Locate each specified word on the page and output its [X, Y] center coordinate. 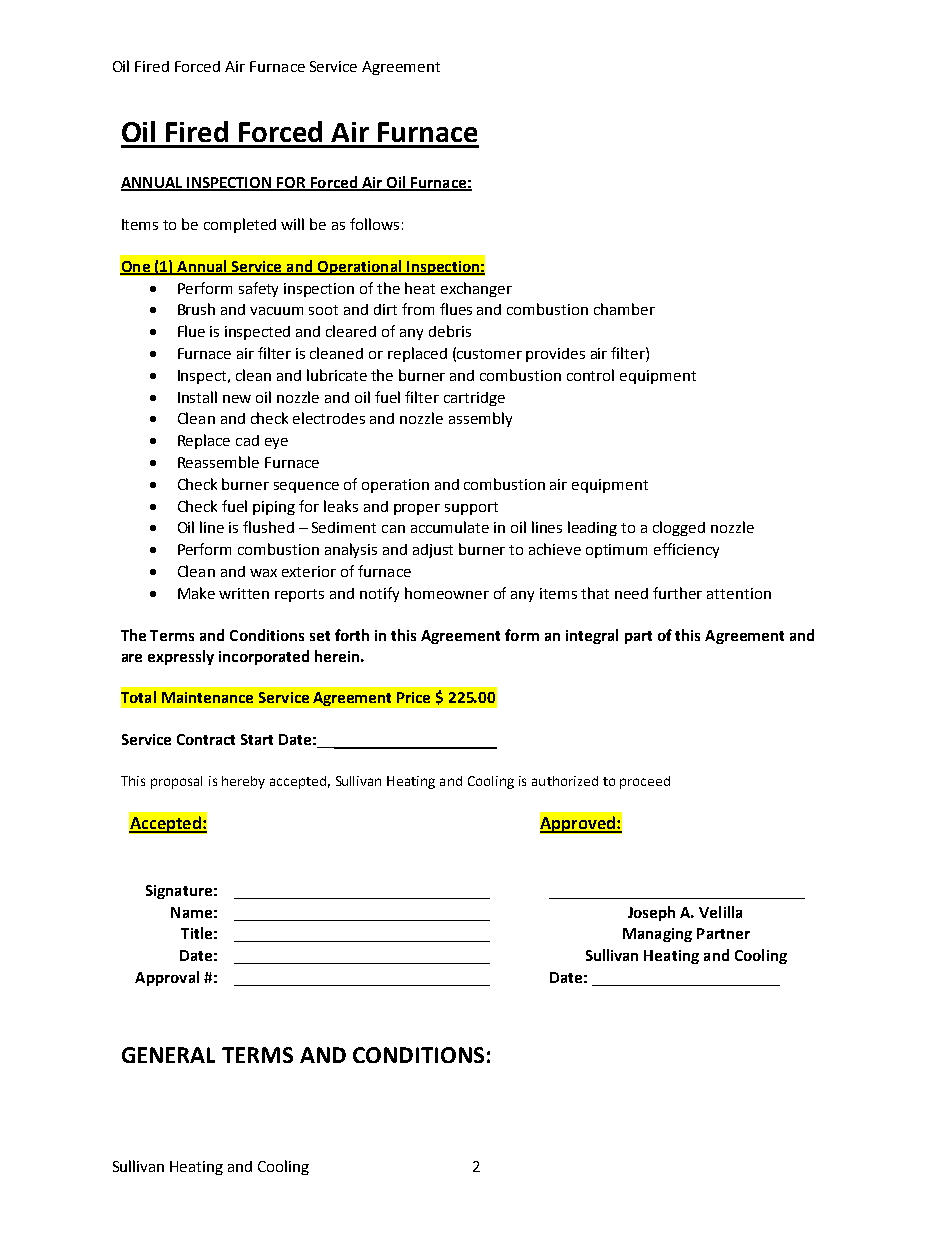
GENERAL [168, 1055]
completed [240, 225]
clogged [679, 528]
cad [247, 440]
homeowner [447, 593]
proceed [645, 782]
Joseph [651, 913]
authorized [565, 781]
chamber [624, 309]
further [677, 593]
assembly [480, 419]
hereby [243, 782]
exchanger [476, 289]
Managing [657, 935]
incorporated [264, 657]
